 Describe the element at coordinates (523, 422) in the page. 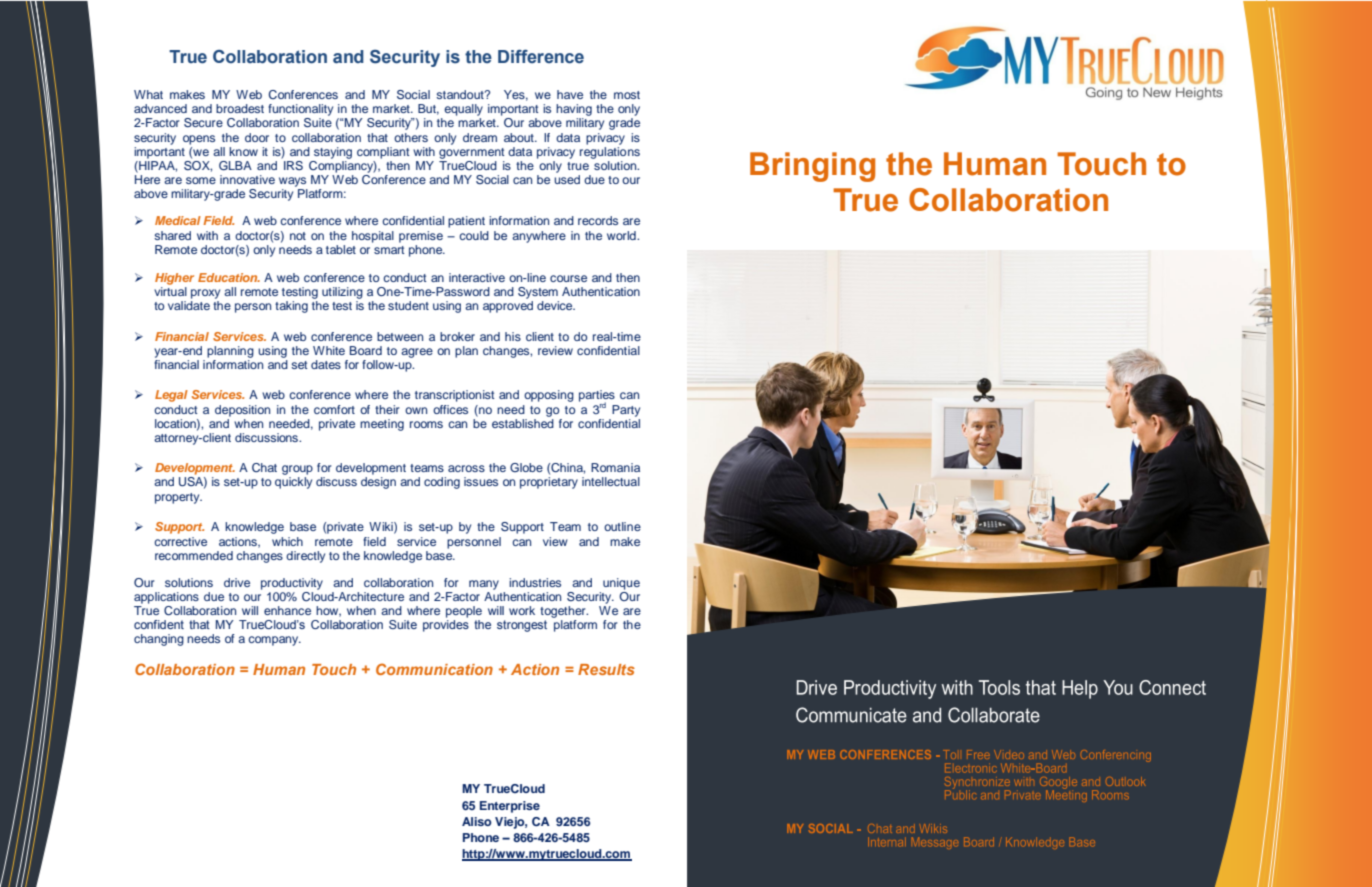

I see `established` at that location.
